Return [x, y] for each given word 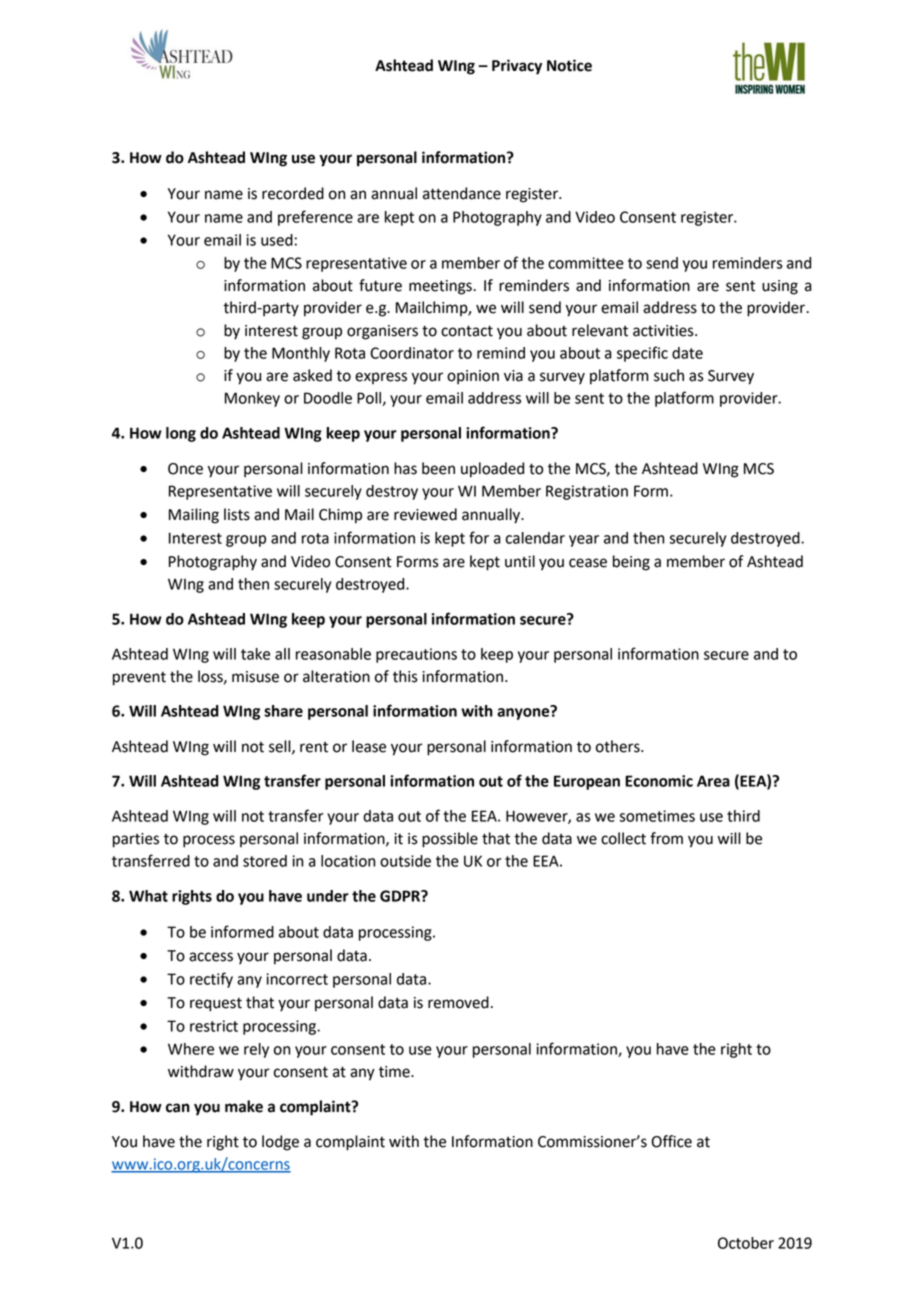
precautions [416, 655]
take [255, 654]
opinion [473, 377]
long [181, 434]
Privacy [517, 67]
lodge [280, 1143]
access [211, 957]
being [631, 563]
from [666, 838]
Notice [569, 65]
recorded [293, 193]
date [687, 353]
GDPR [401, 896]
